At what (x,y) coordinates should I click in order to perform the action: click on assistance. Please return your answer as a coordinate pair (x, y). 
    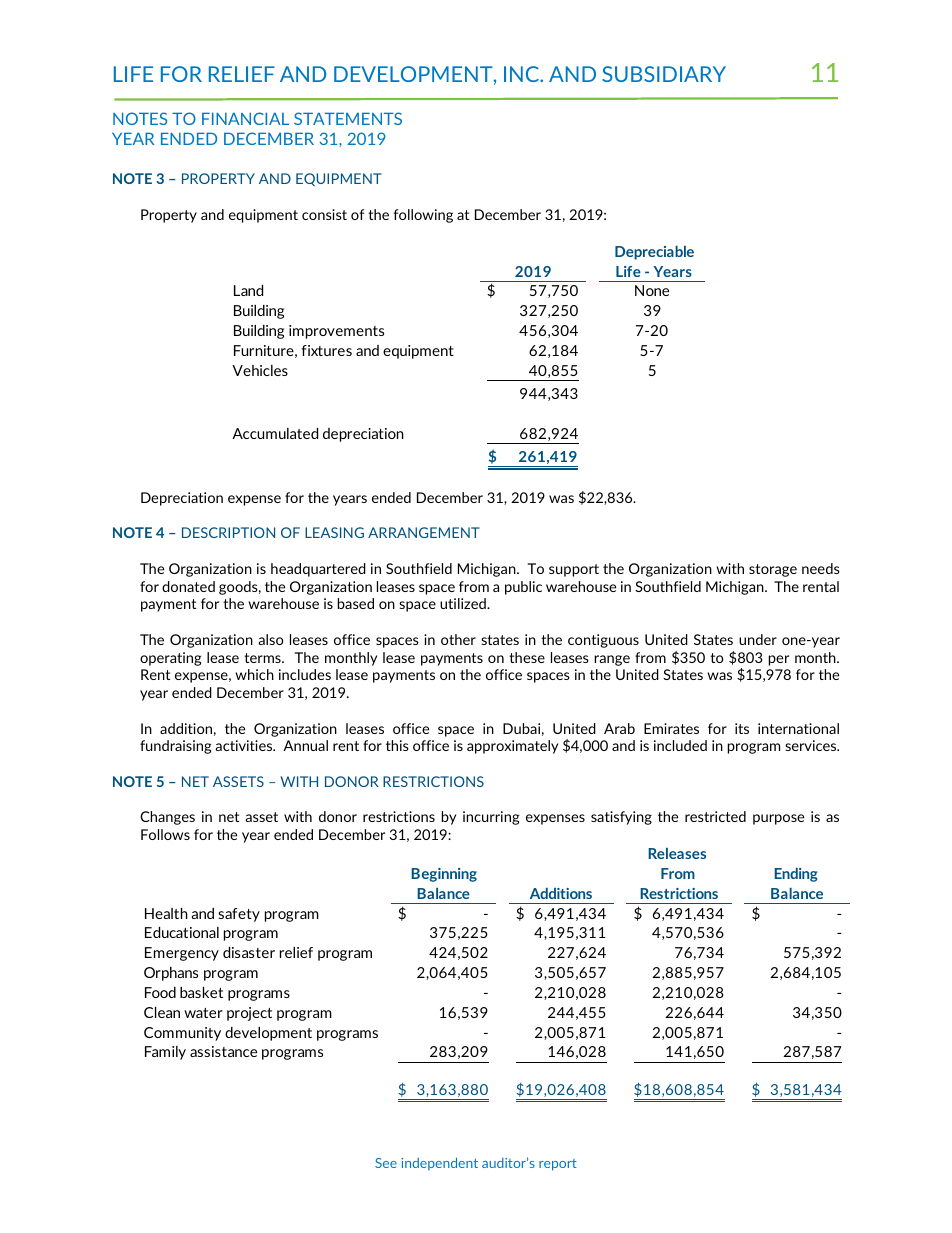
    Looking at the image, I should click on (223, 1051).
